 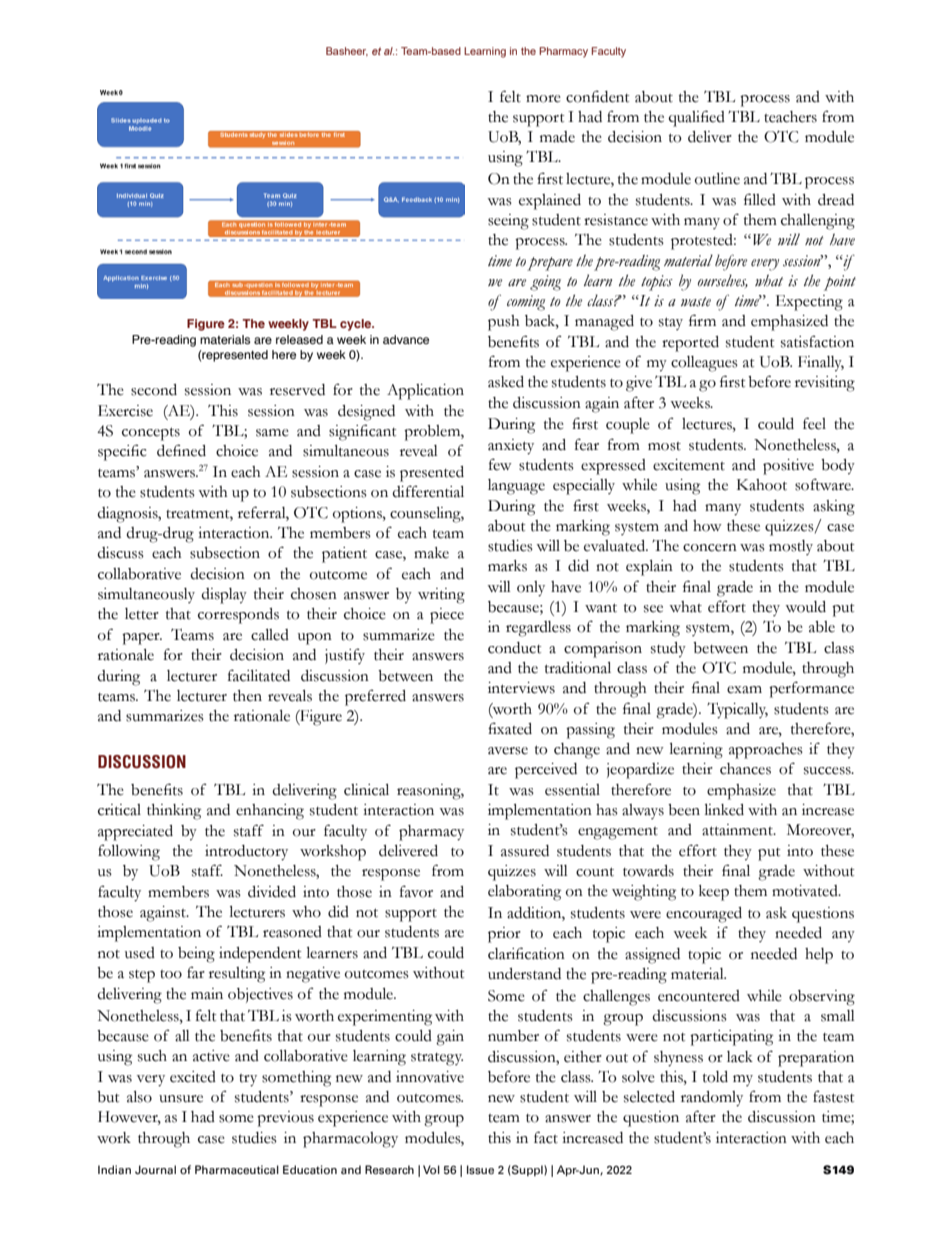 I want to click on thinking, so click(x=174, y=812).
